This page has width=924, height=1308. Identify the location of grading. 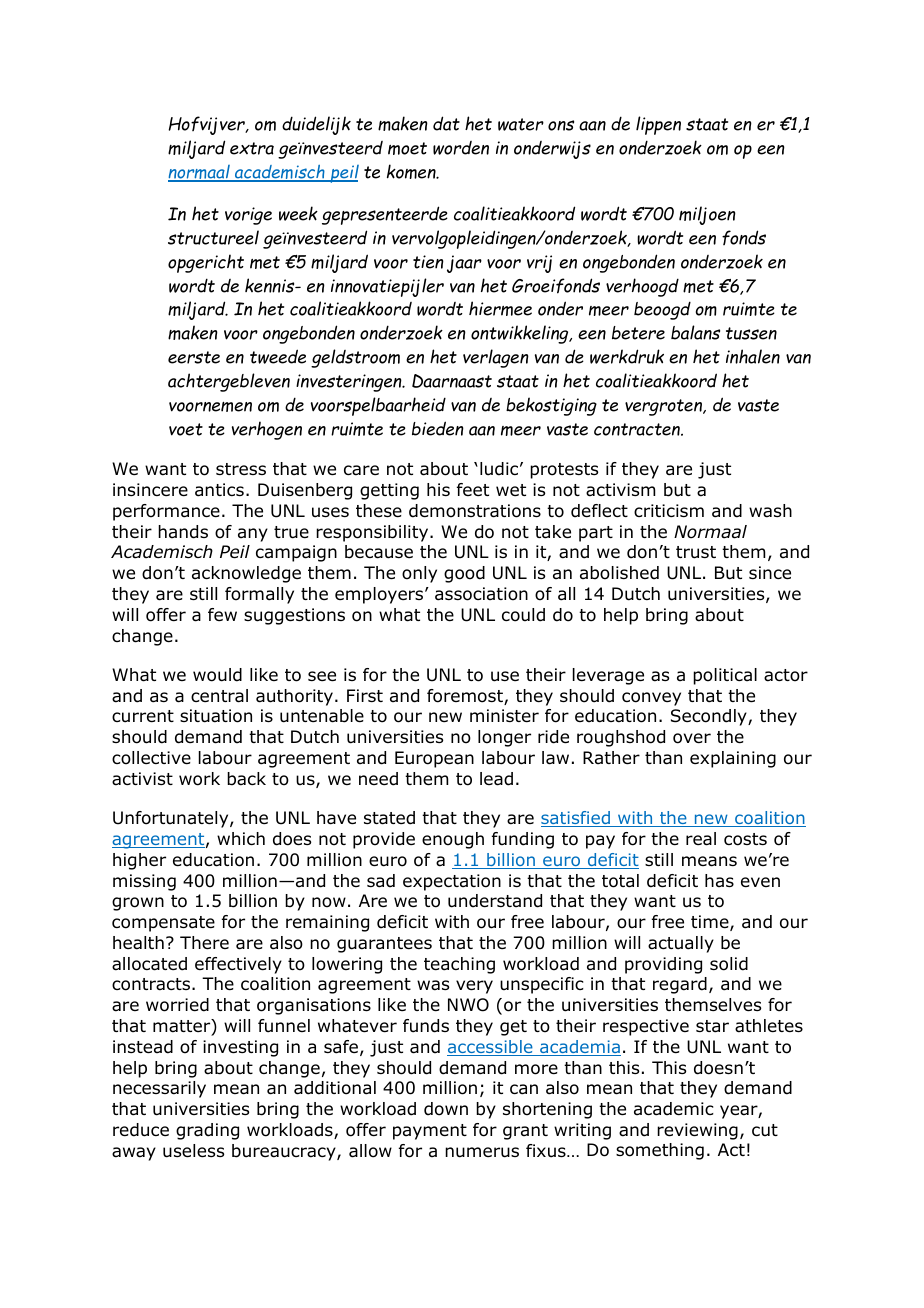
(207, 1131).
